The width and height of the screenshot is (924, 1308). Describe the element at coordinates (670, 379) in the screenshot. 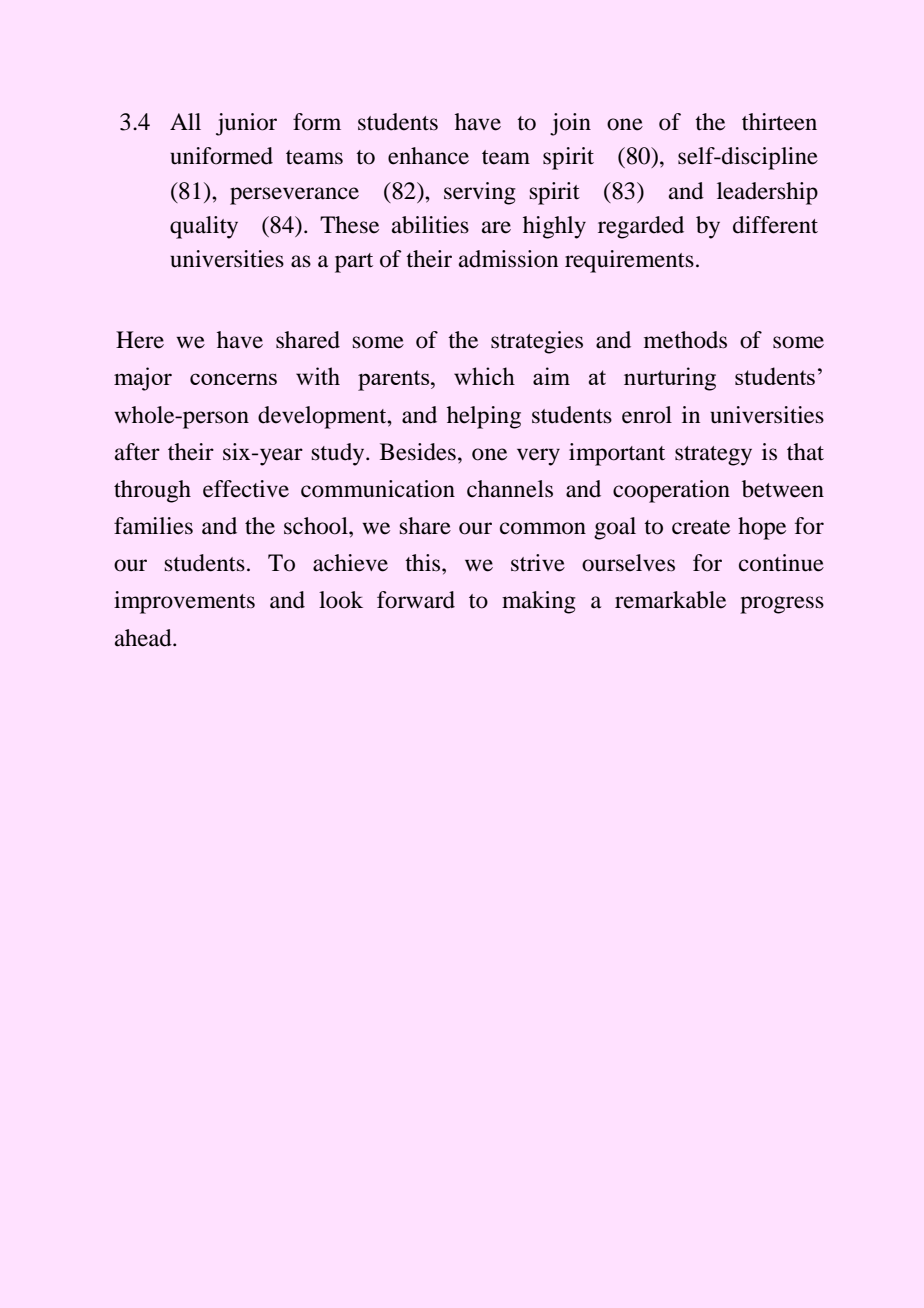

I see `nurturing` at that location.
